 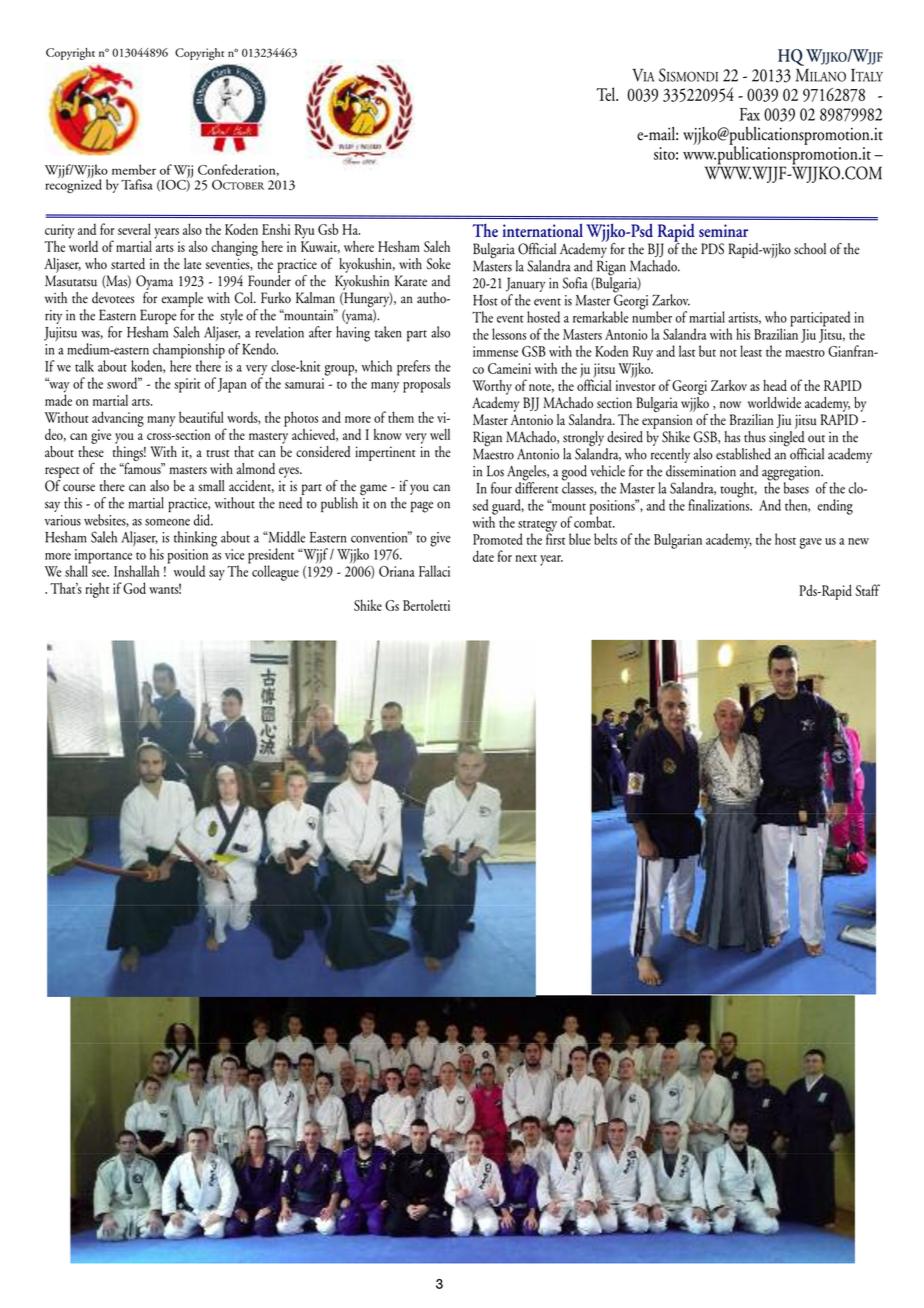 I want to click on member, so click(x=134, y=169).
